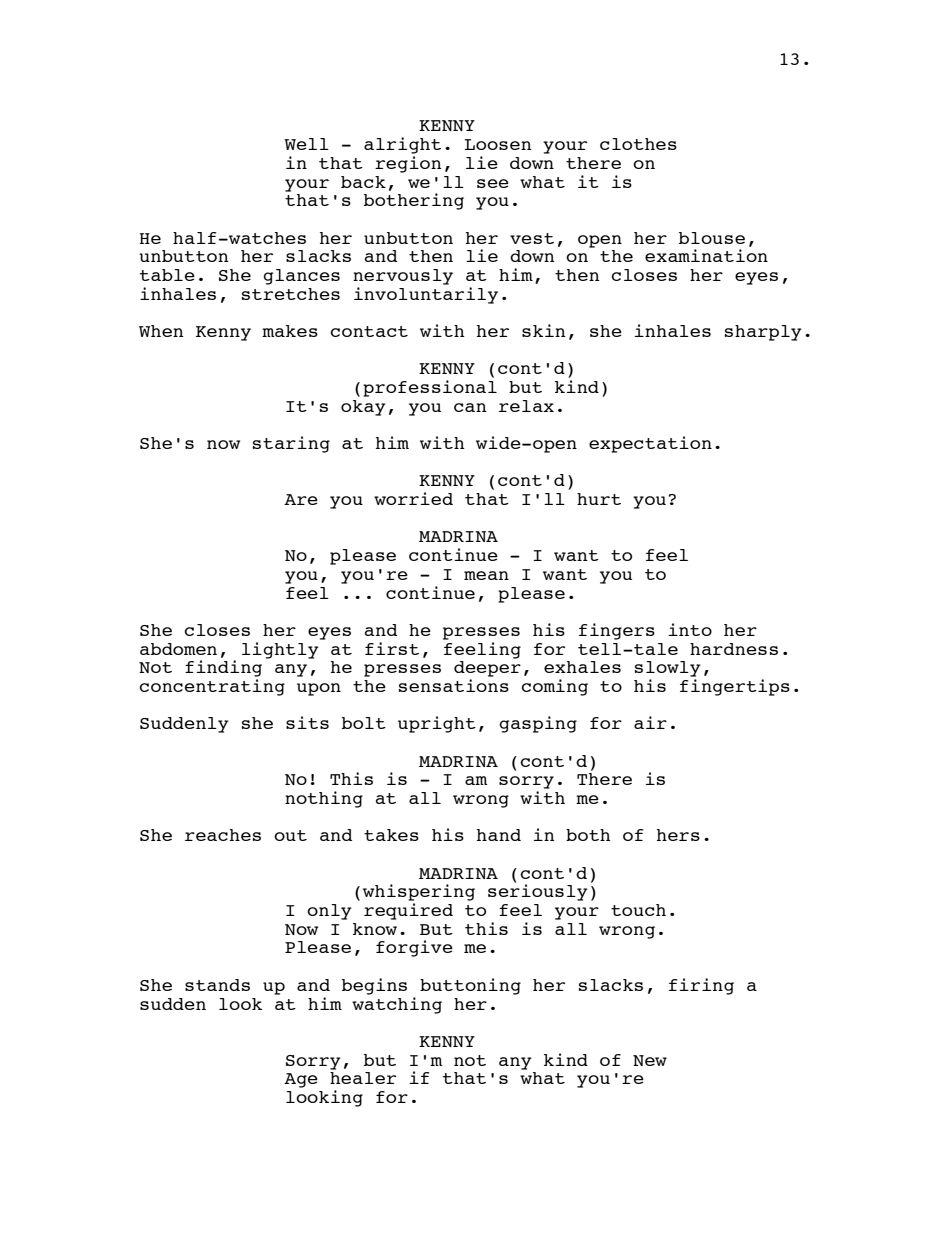 This screenshot has width=952, height=1233. Describe the element at coordinates (486, 575) in the screenshot. I see `mean` at that location.
